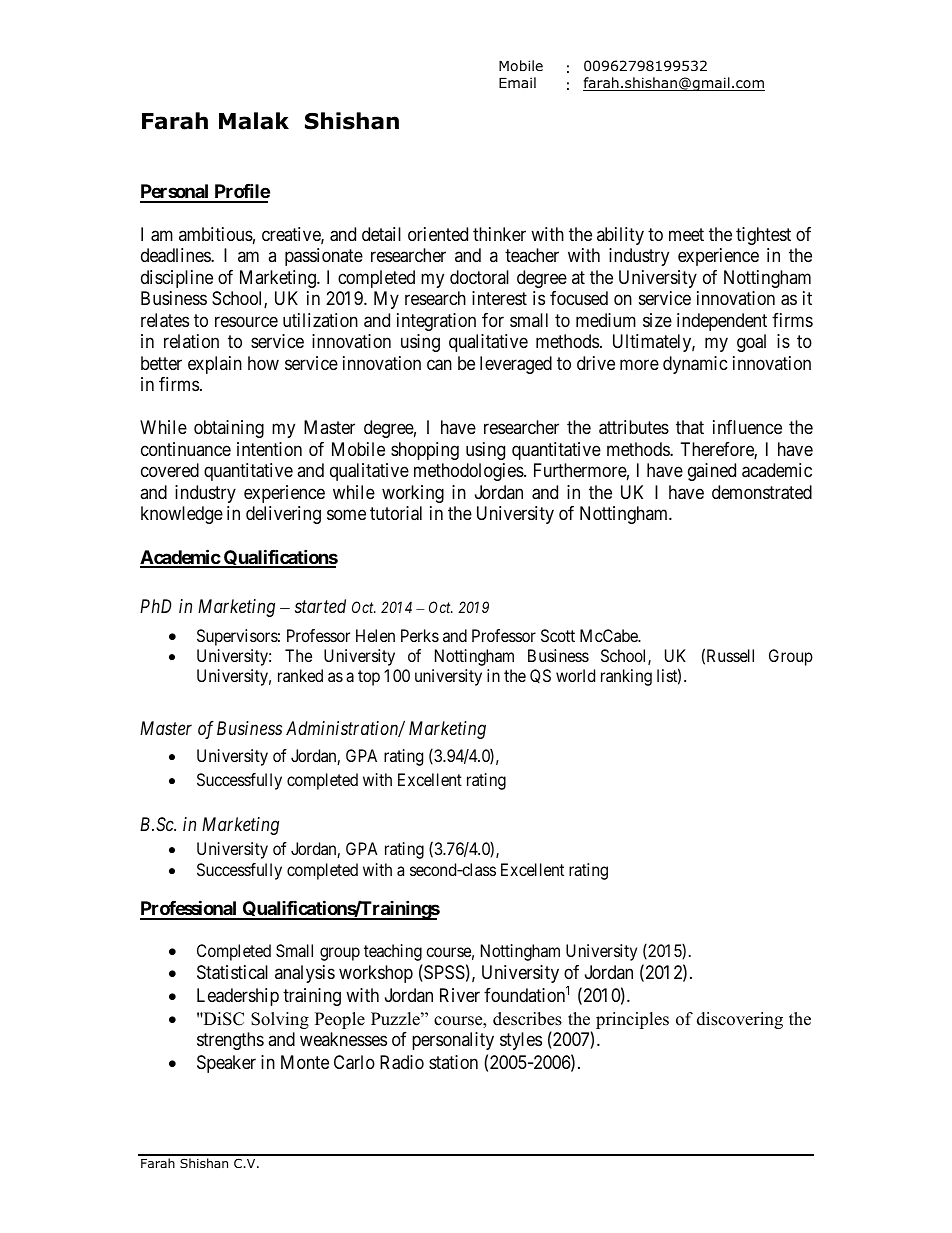 The width and height of the screenshot is (952, 1233). What do you see at coordinates (254, 121) in the screenshot?
I see `Malak` at bounding box center [254, 121].
